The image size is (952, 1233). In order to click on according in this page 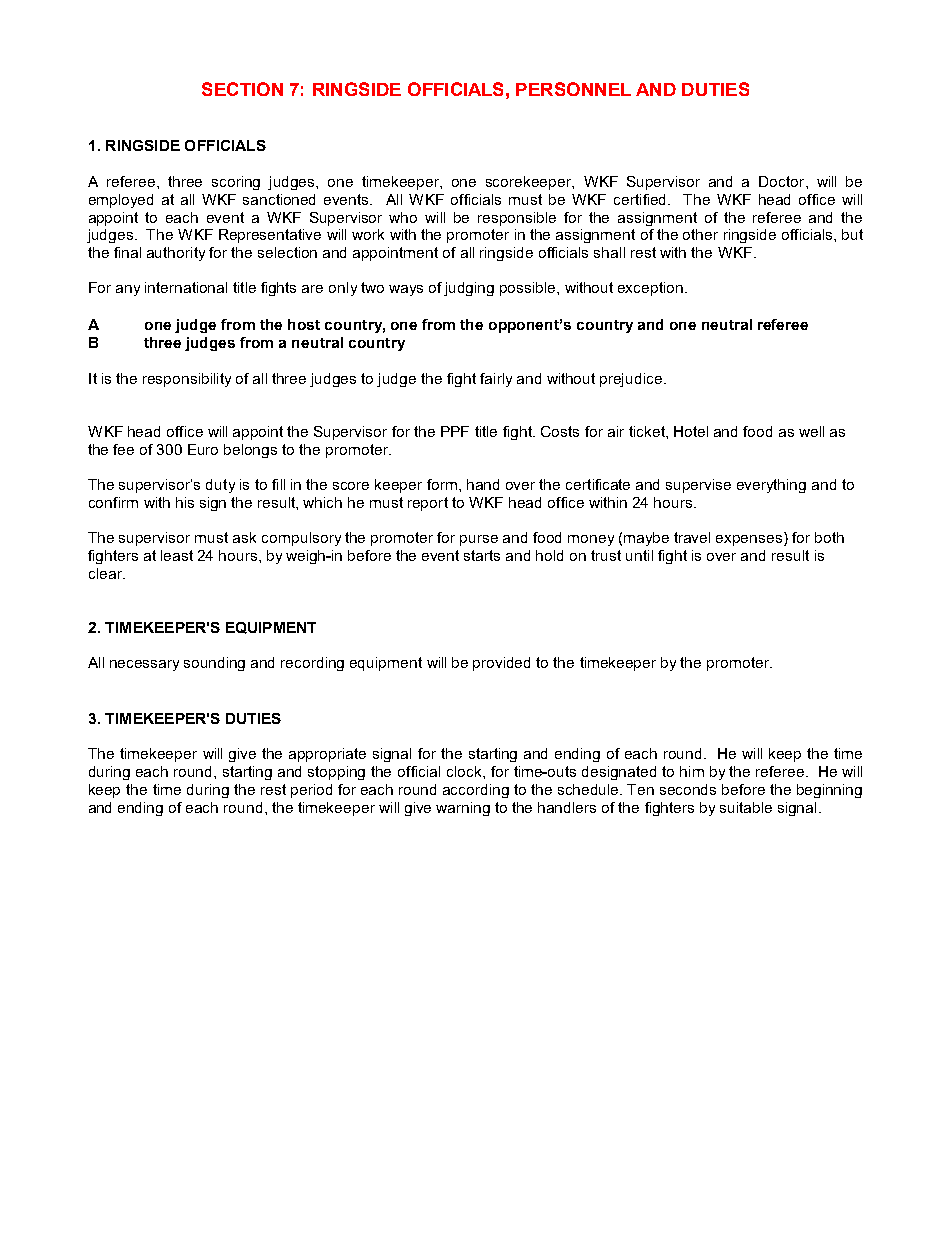, I will do `click(476, 791)`.
